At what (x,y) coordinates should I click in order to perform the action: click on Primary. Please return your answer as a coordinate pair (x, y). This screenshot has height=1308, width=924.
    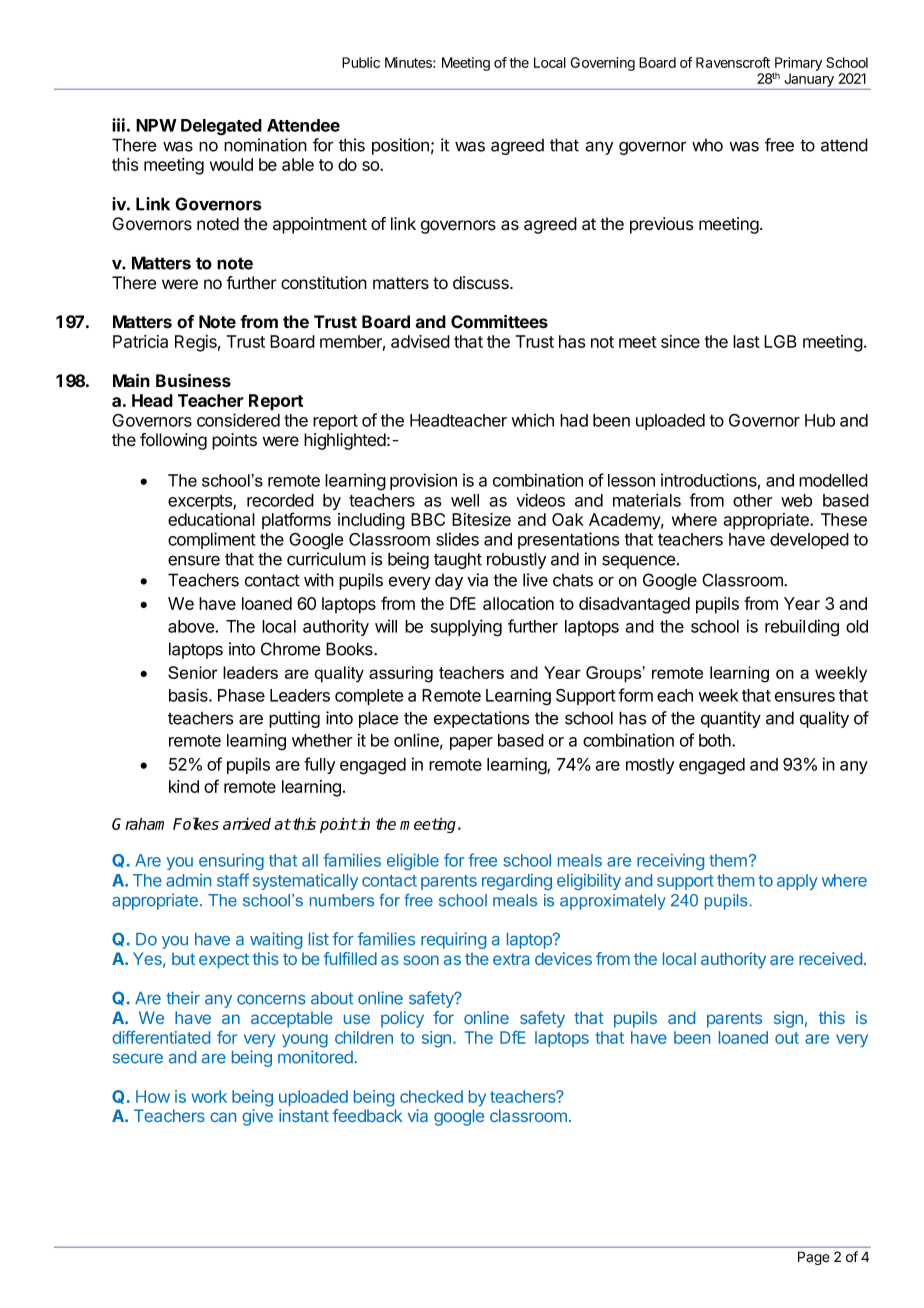
    Looking at the image, I should click on (798, 65).
